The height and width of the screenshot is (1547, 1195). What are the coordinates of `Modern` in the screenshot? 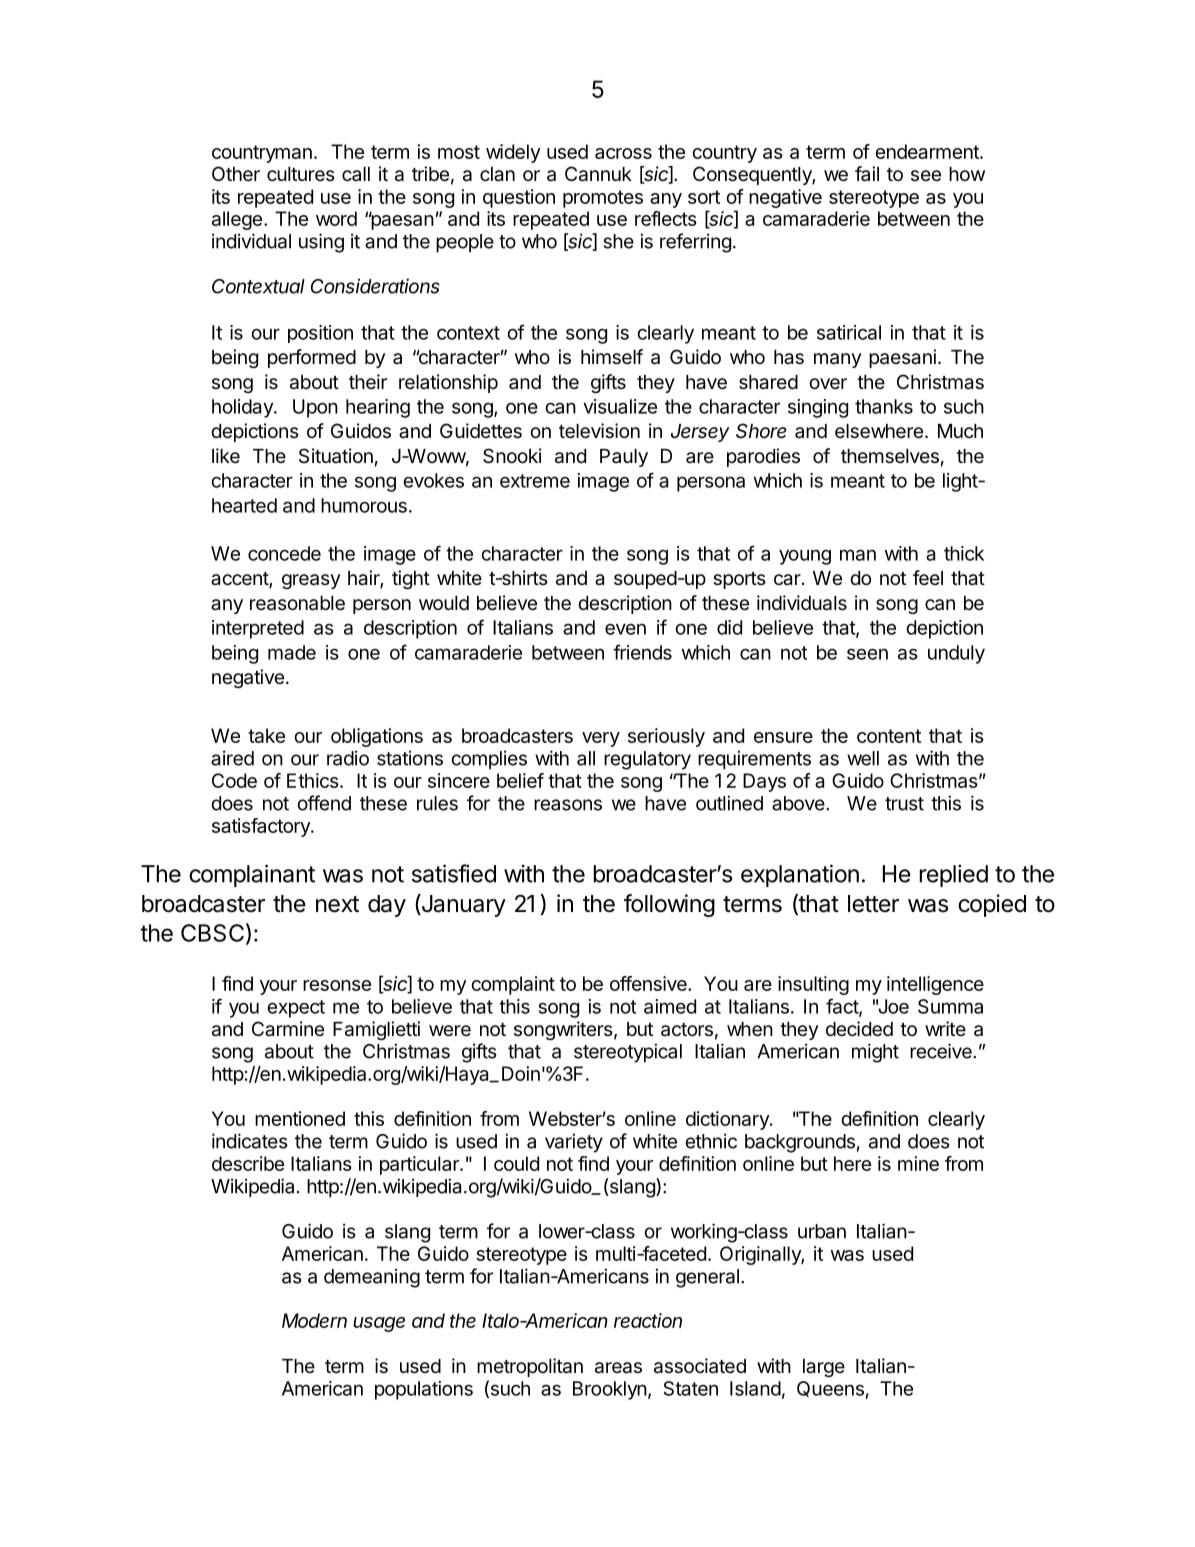 It's located at (314, 1320).
